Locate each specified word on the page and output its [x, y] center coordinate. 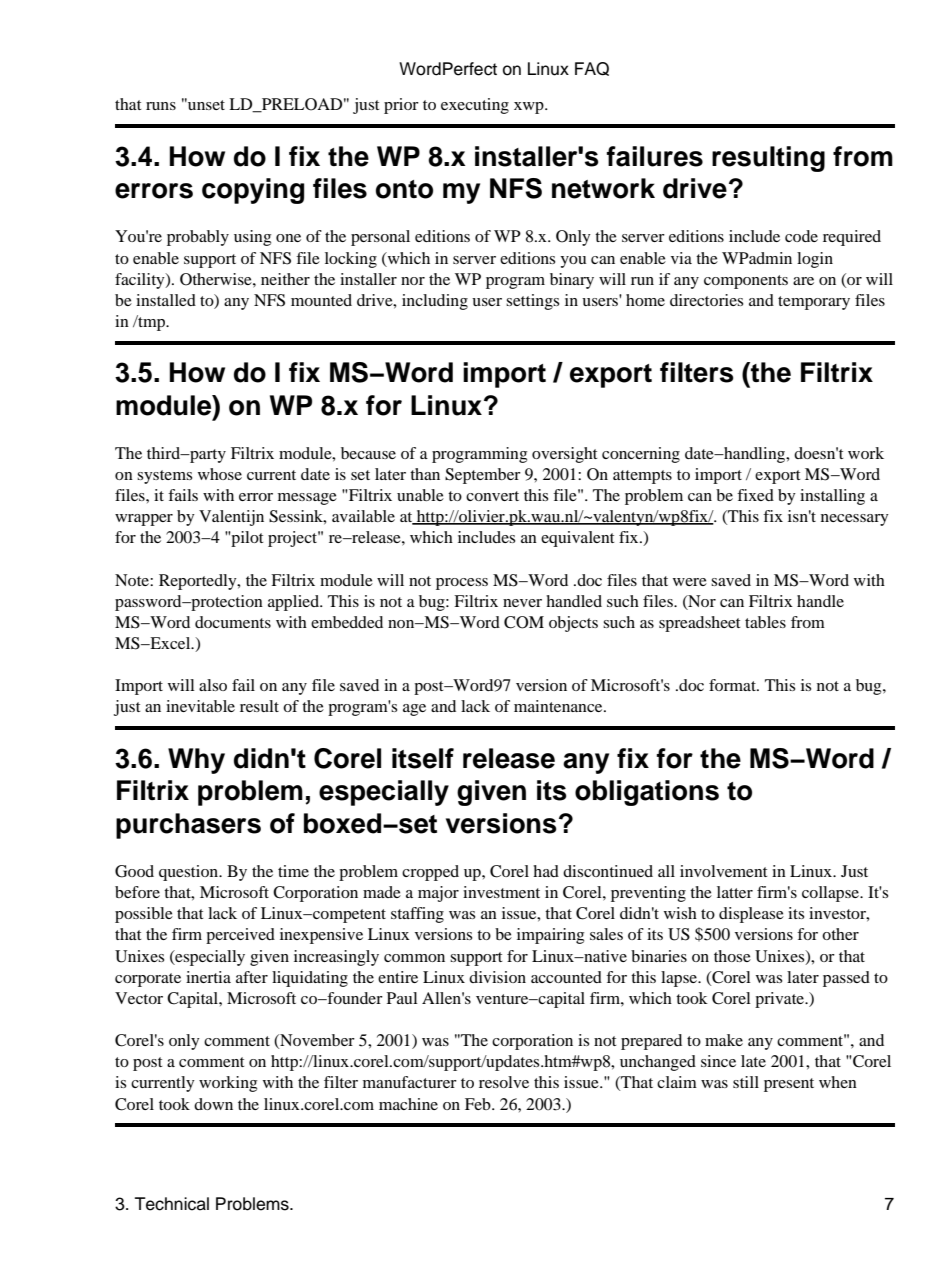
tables [765, 622]
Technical [172, 1204]
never [522, 603]
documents [233, 622]
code [801, 236]
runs [161, 106]
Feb [479, 1104]
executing [475, 106]
